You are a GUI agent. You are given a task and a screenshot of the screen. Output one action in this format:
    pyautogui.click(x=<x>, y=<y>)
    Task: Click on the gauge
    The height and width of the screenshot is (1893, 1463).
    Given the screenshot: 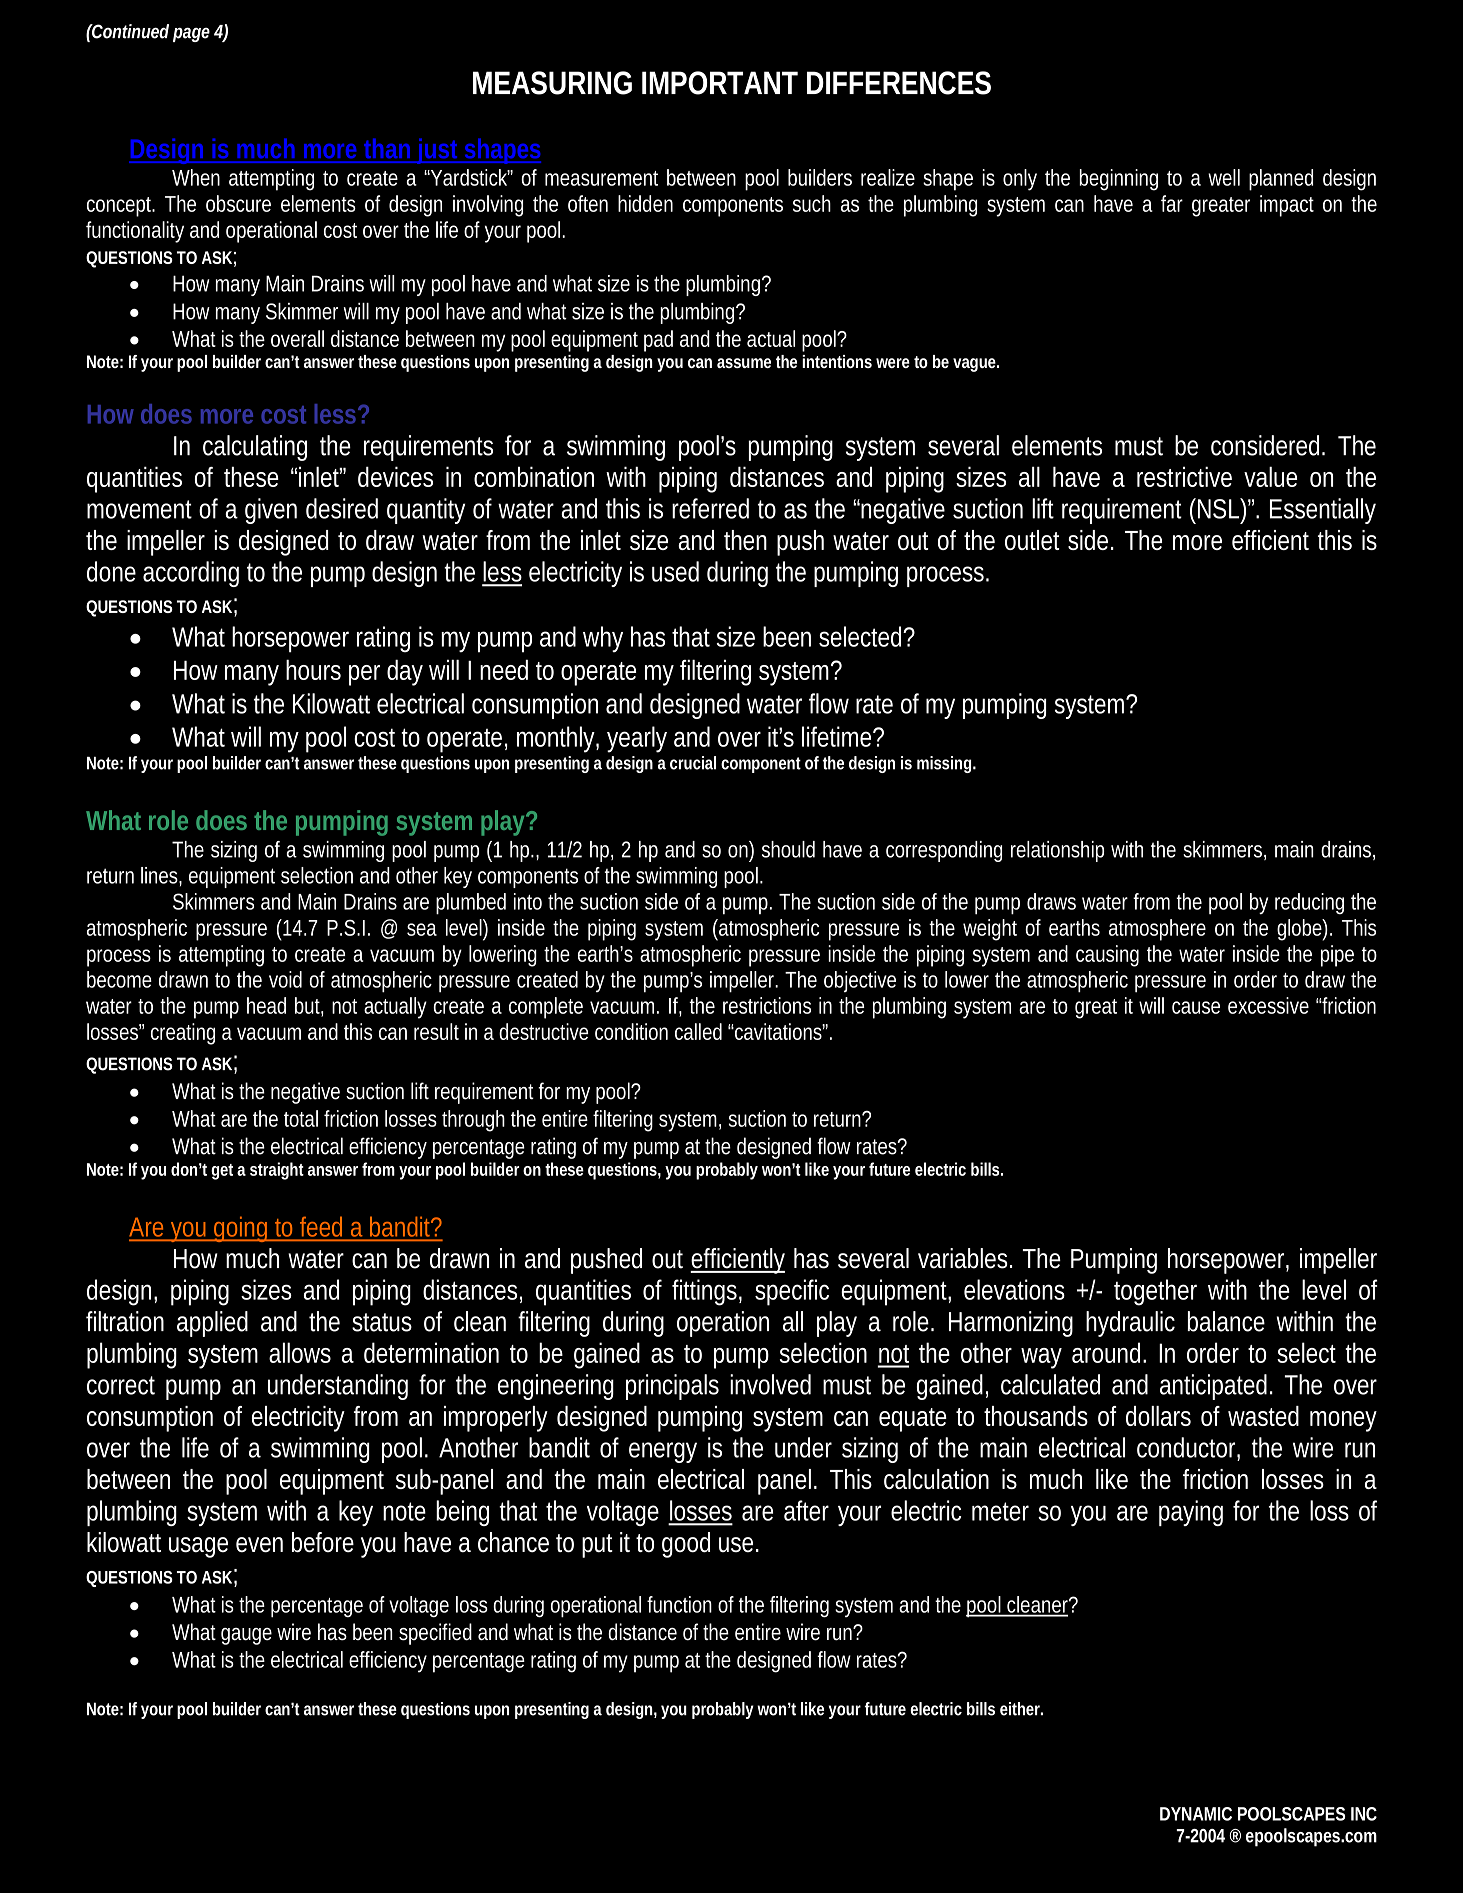 What is the action you would take?
    pyautogui.click(x=246, y=1636)
